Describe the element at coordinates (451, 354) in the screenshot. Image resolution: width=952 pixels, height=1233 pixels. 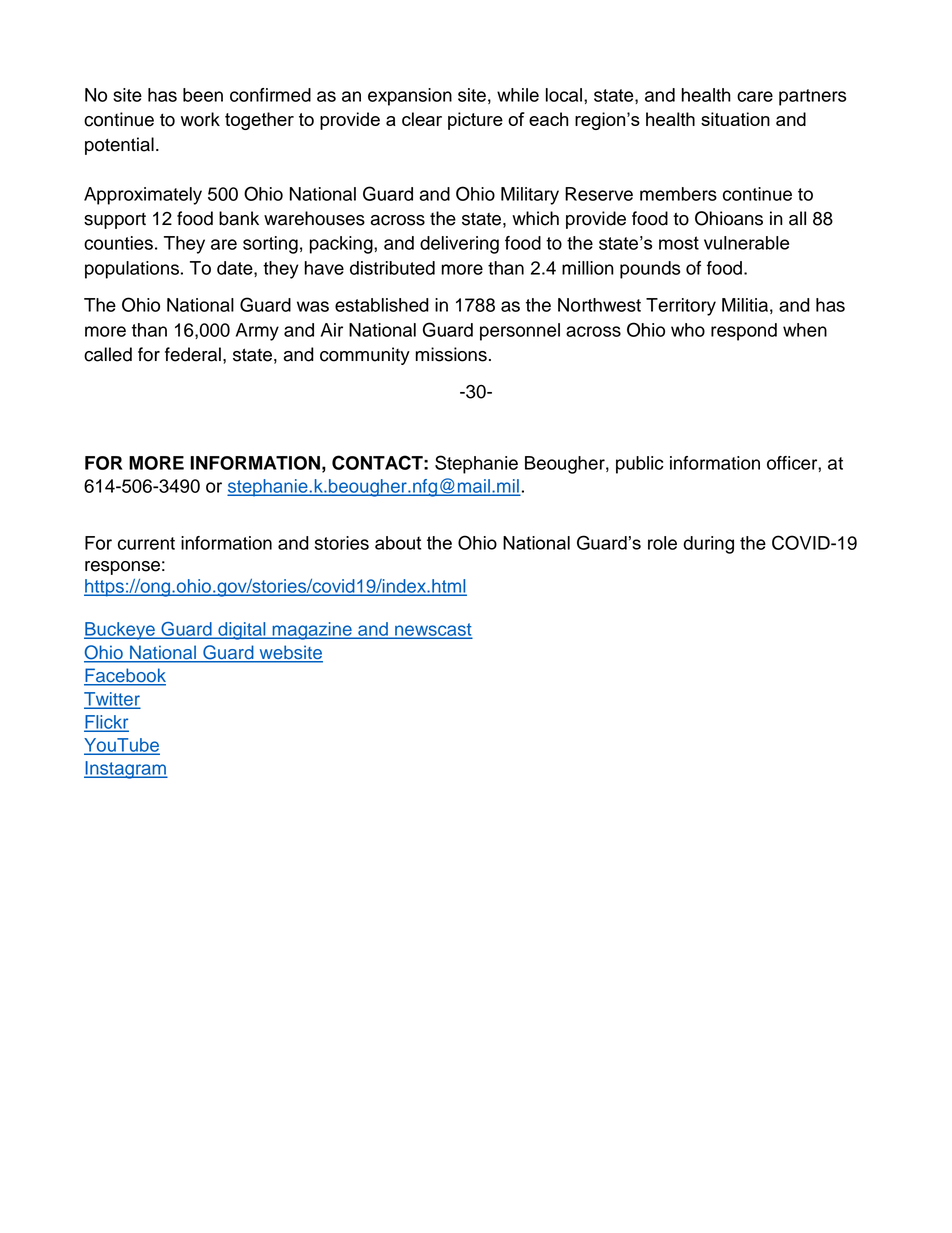
I see `missions` at that location.
